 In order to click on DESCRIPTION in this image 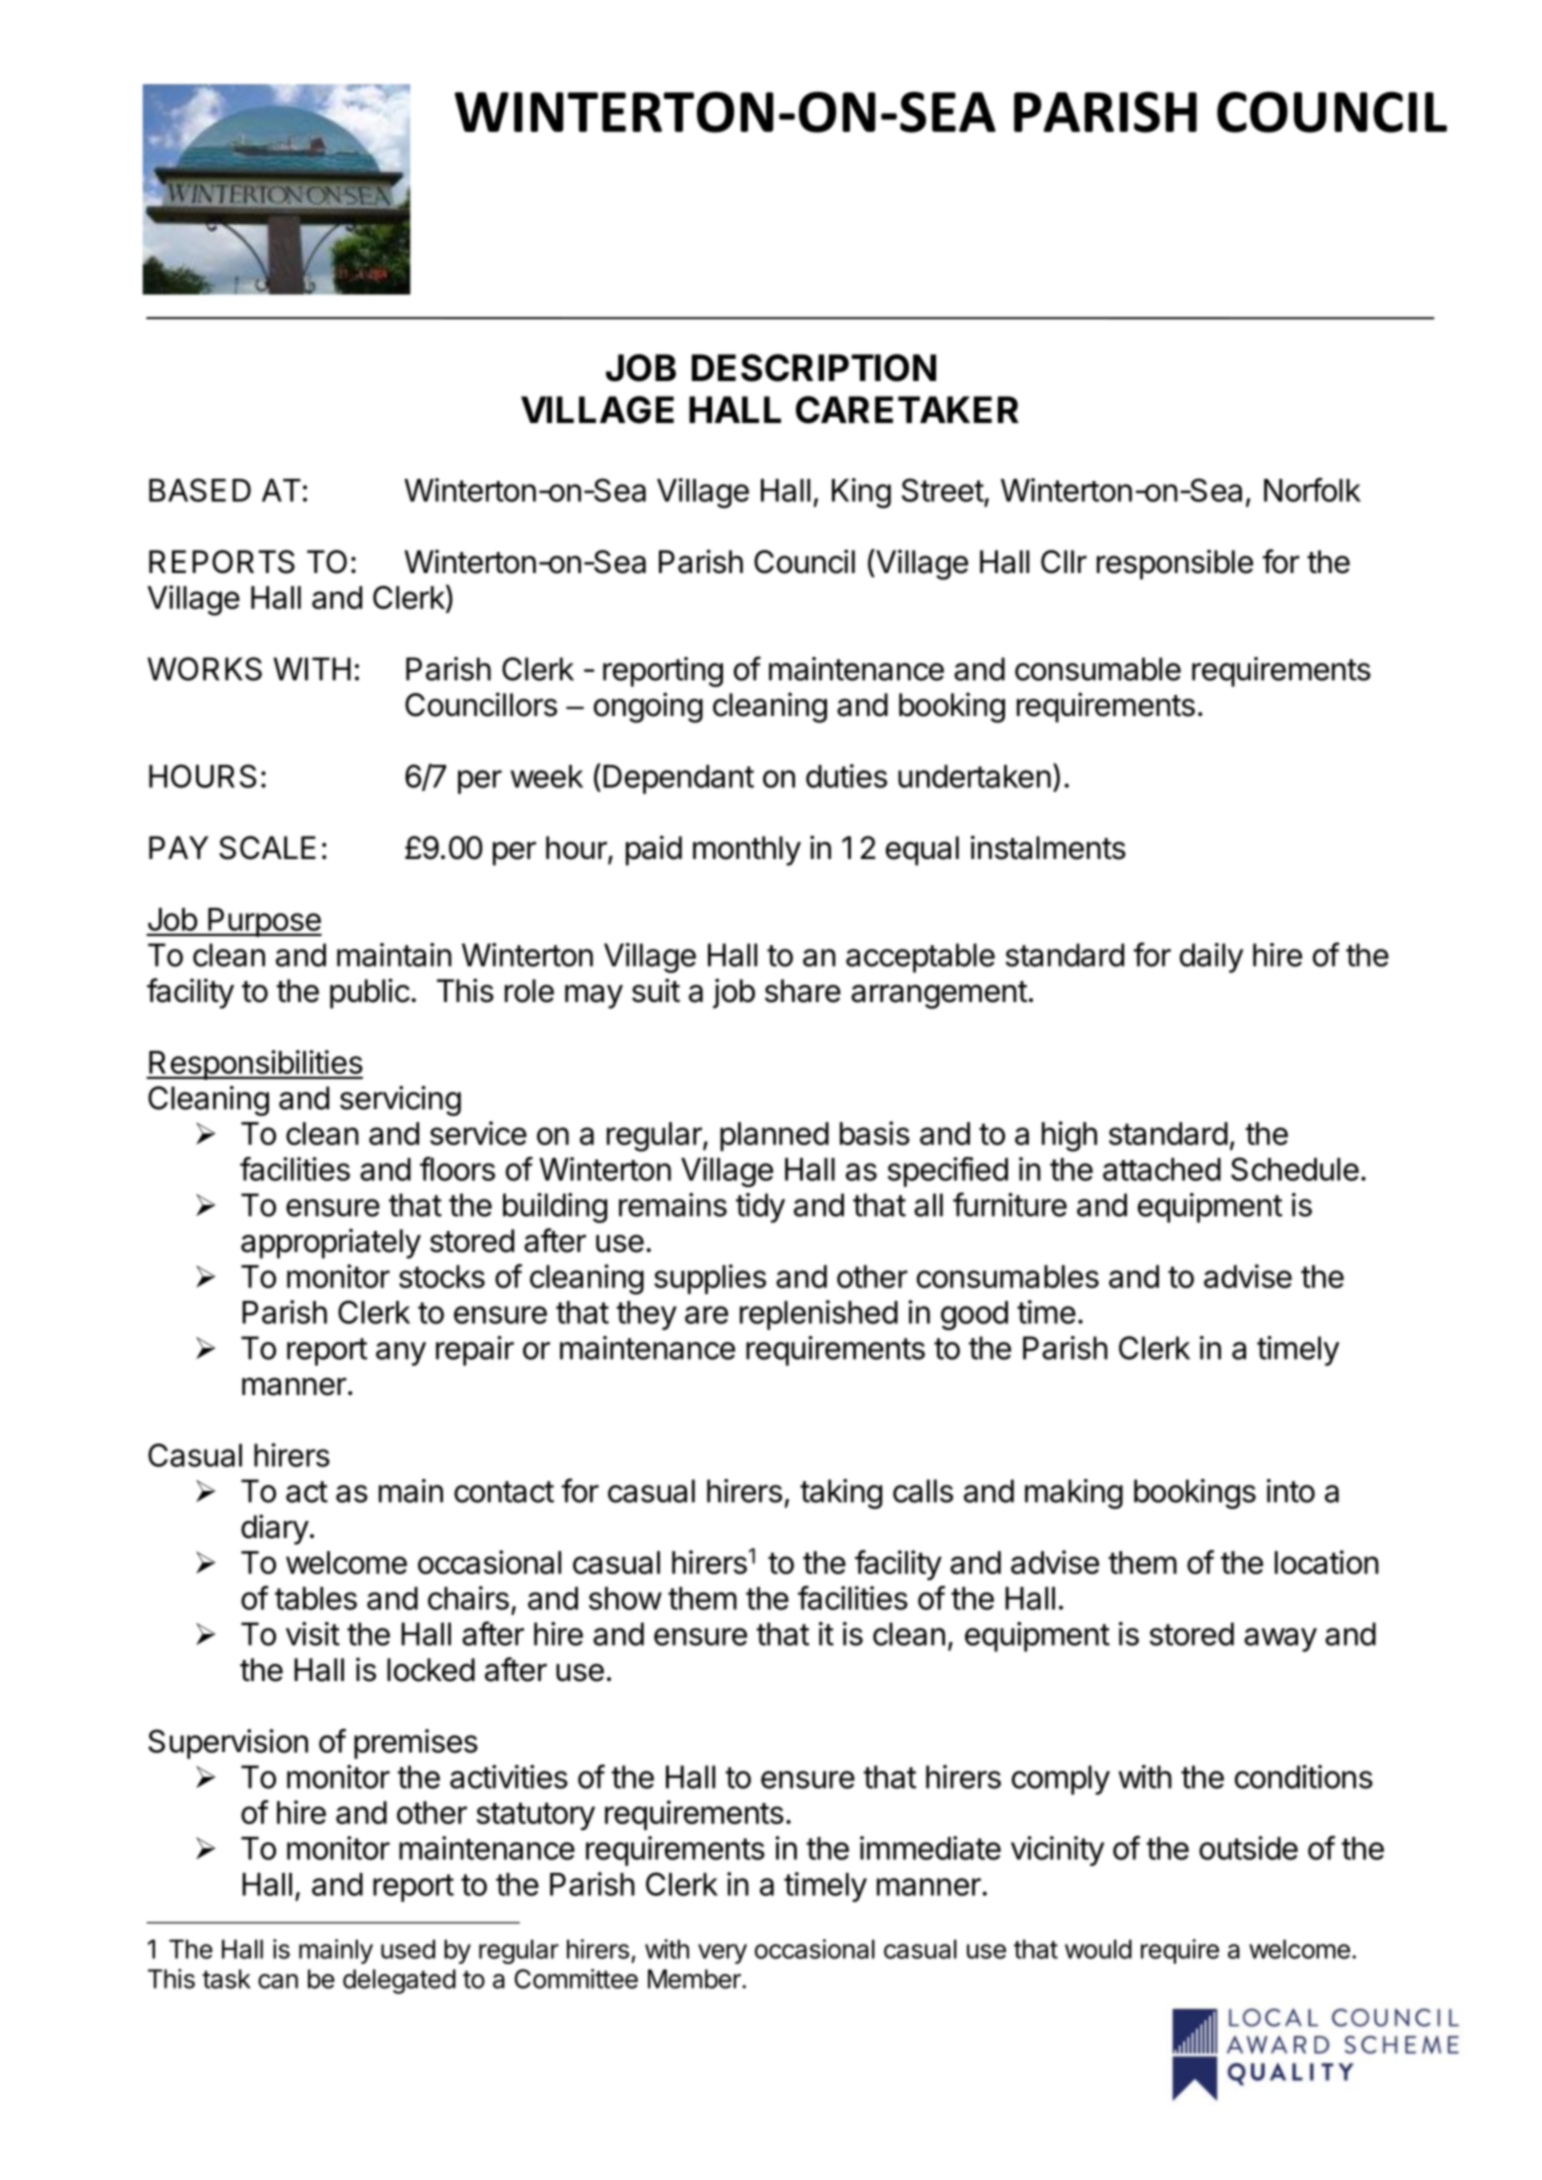, I will do `click(814, 368)`.
